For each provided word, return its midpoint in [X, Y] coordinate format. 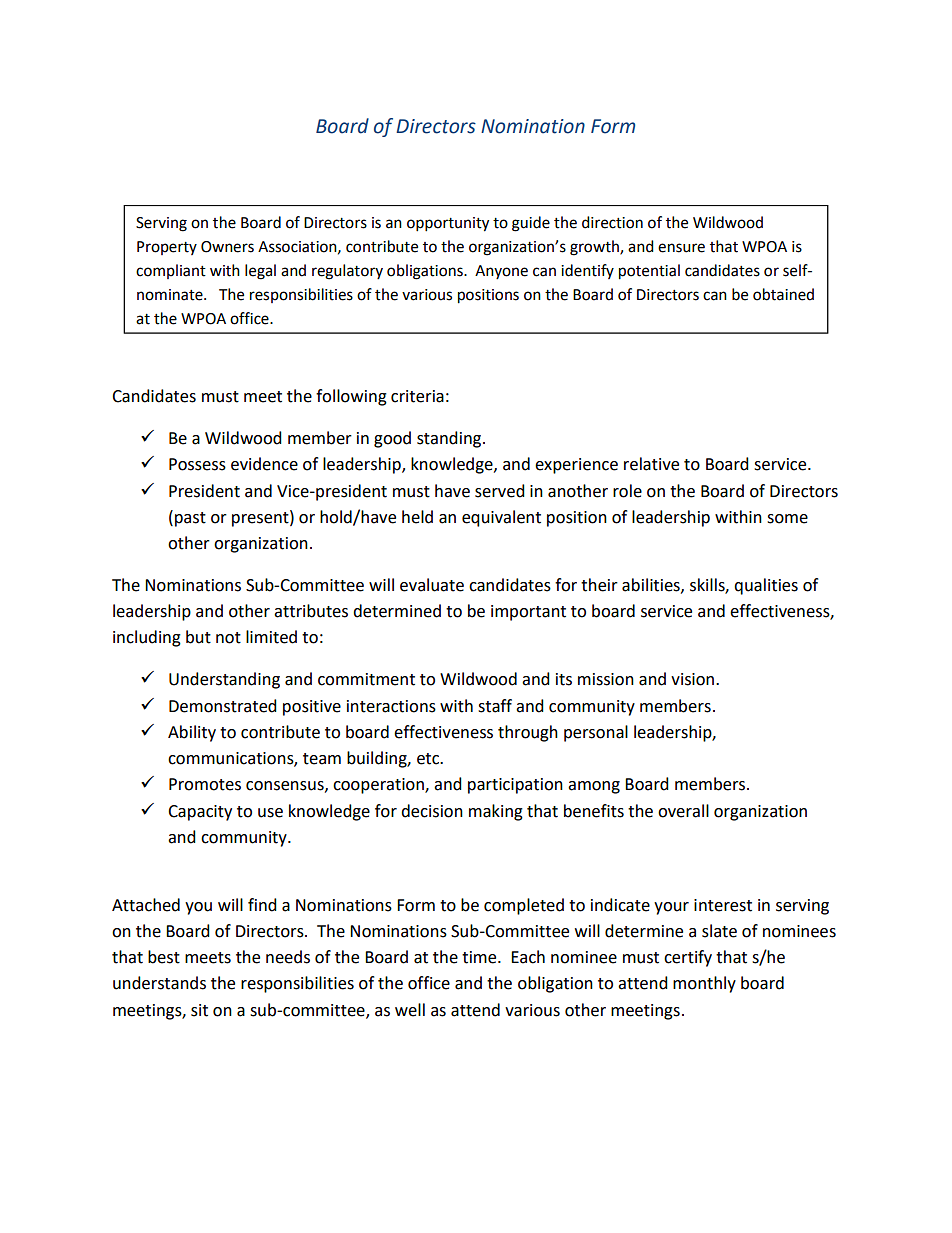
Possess [197, 464]
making [496, 812]
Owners [227, 247]
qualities [766, 586]
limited [271, 637]
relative [651, 464]
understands [159, 983]
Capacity [200, 813]
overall [683, 811]
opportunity [448, 224]
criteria [417, 396]
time [480, 957]
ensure [681, 248]
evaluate [432, 585]
